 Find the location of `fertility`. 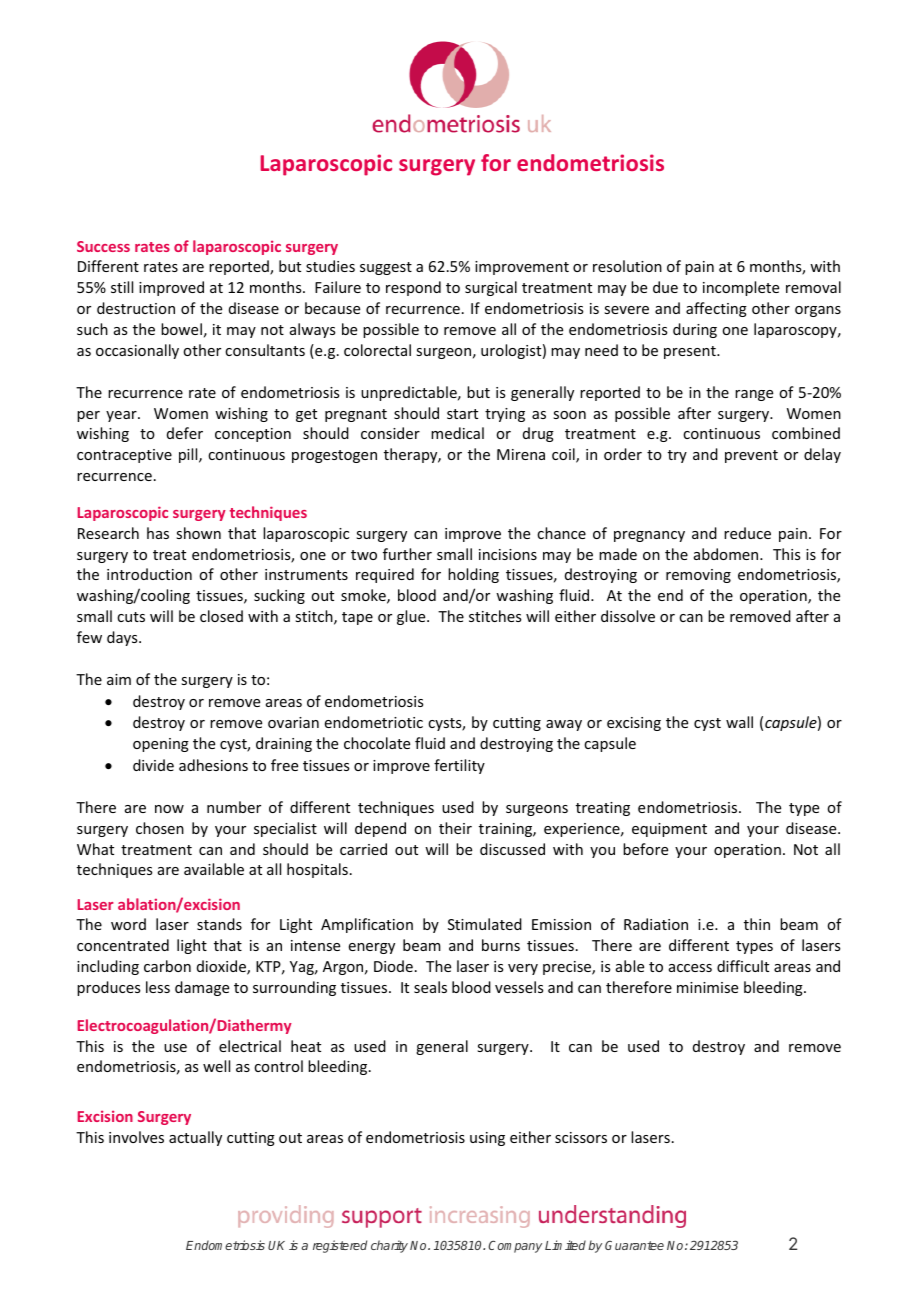

fertility is located at coordinates (459, 766).
